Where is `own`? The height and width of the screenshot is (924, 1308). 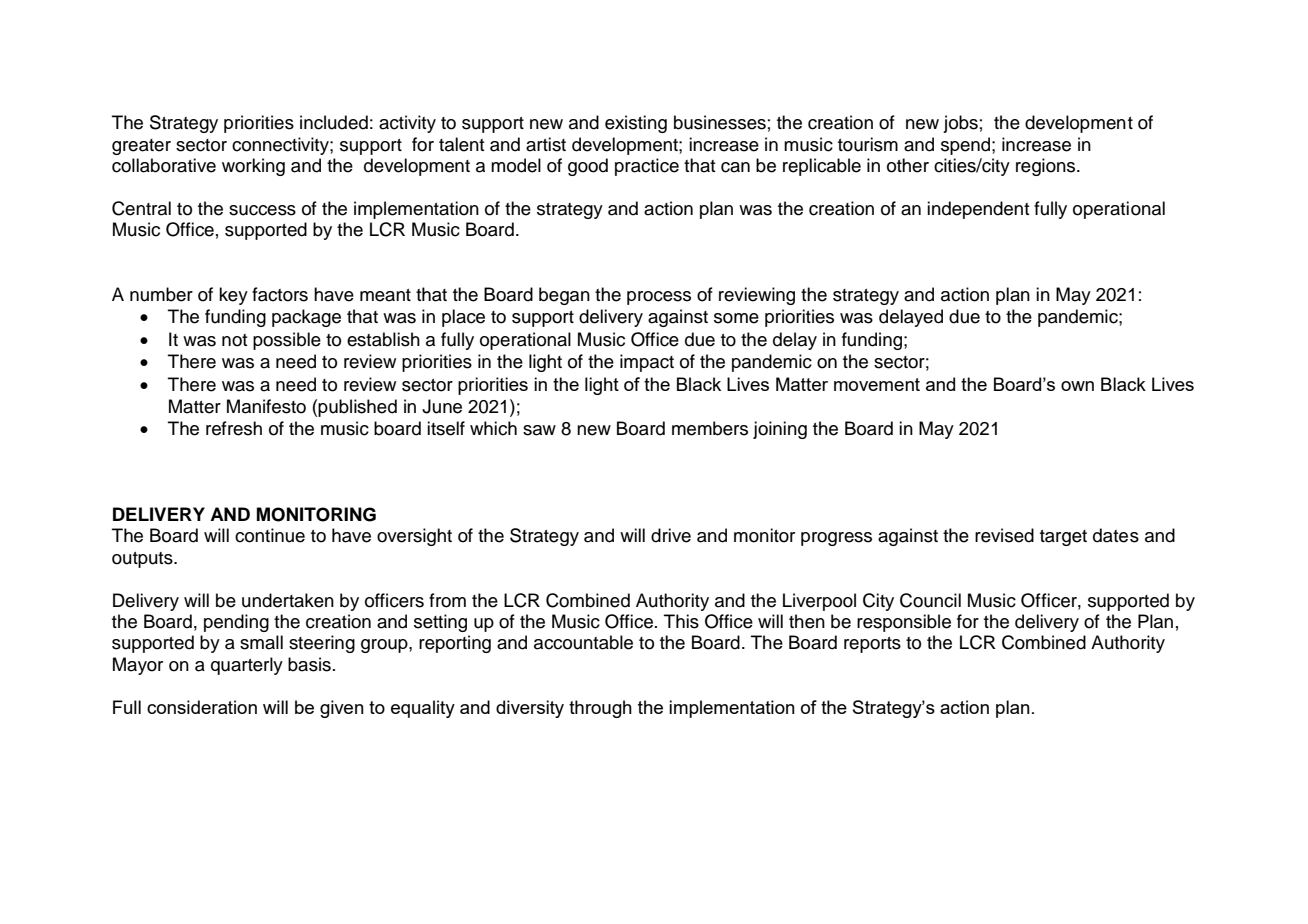
own is located at coordinates (1077, 386).
